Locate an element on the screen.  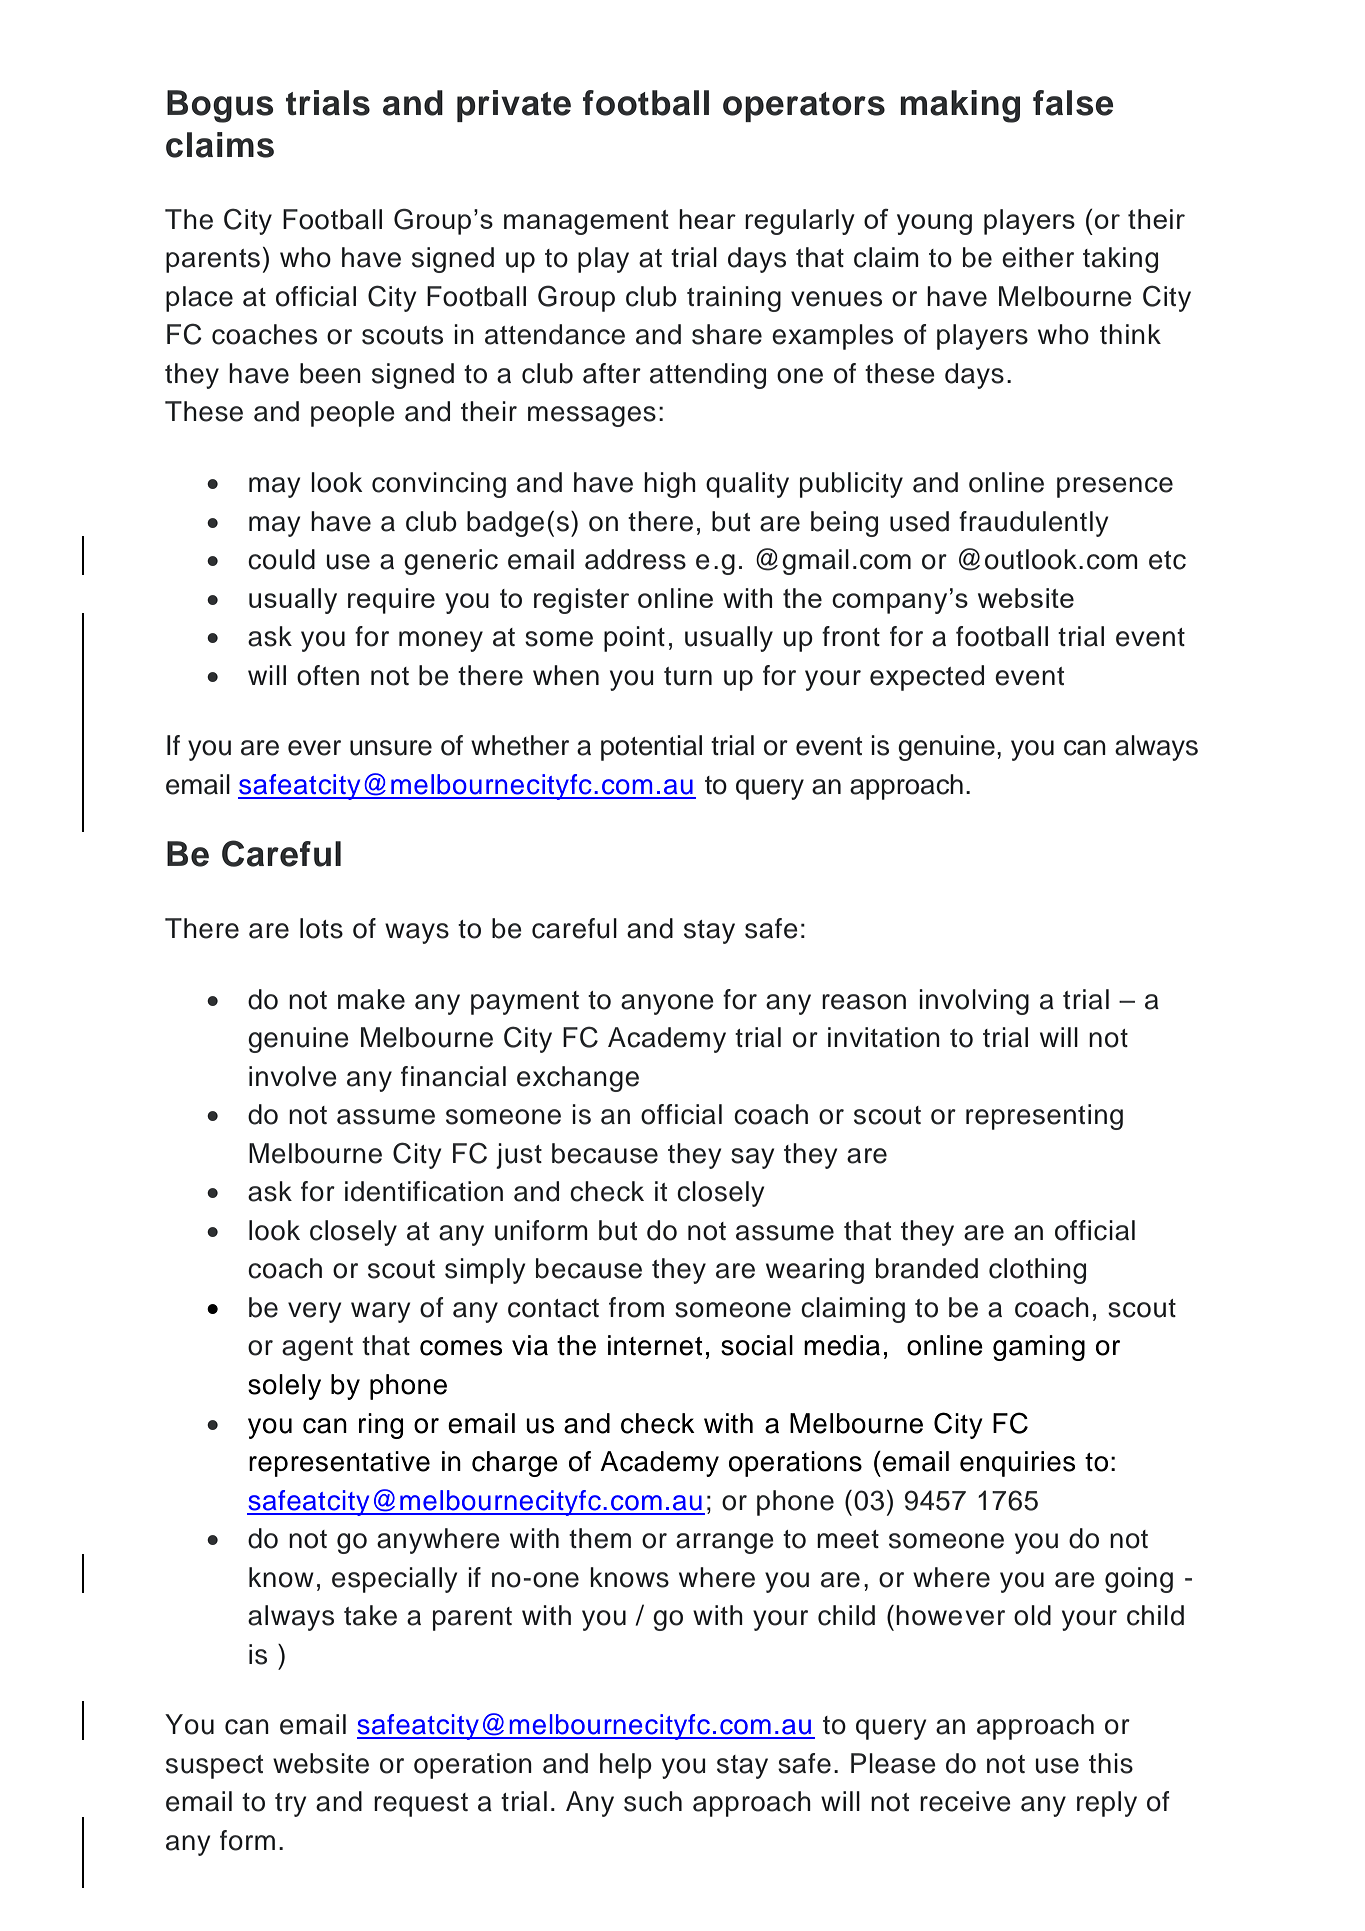
help is located at coordinates (626, 1766).
